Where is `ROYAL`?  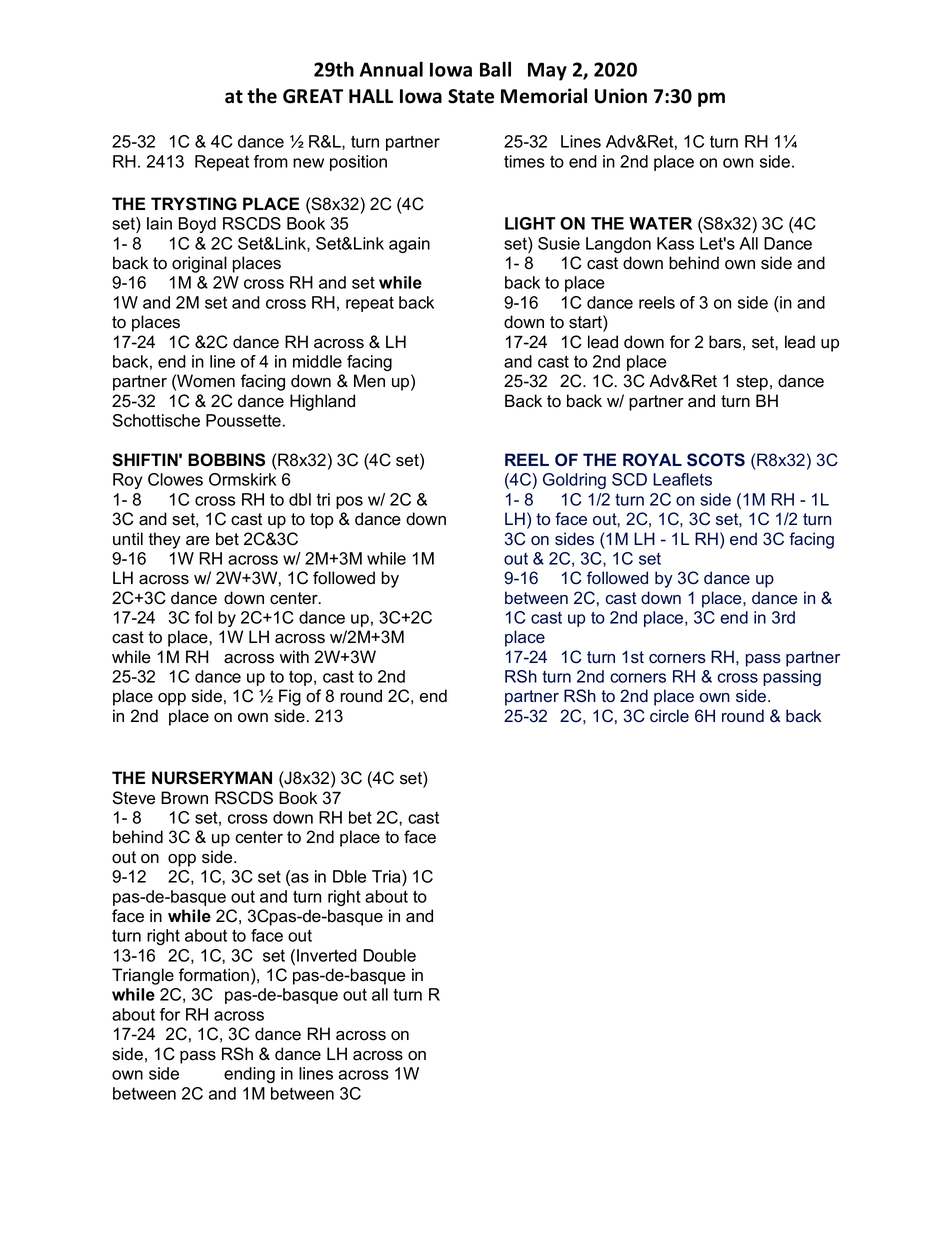 ROYAL is located at coordinates (652, 460).
